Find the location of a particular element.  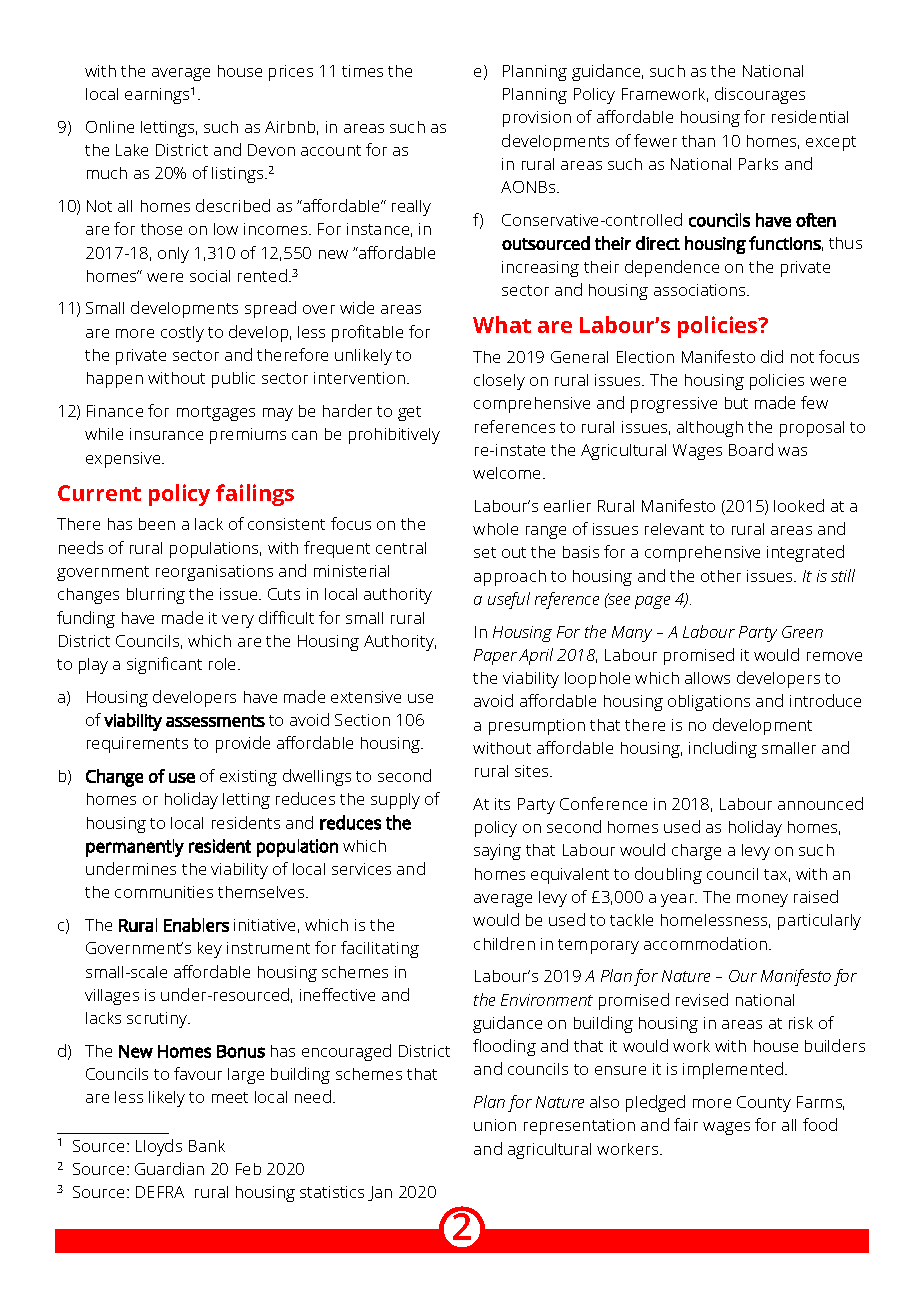

communities is located at coordinates (164, 892).
